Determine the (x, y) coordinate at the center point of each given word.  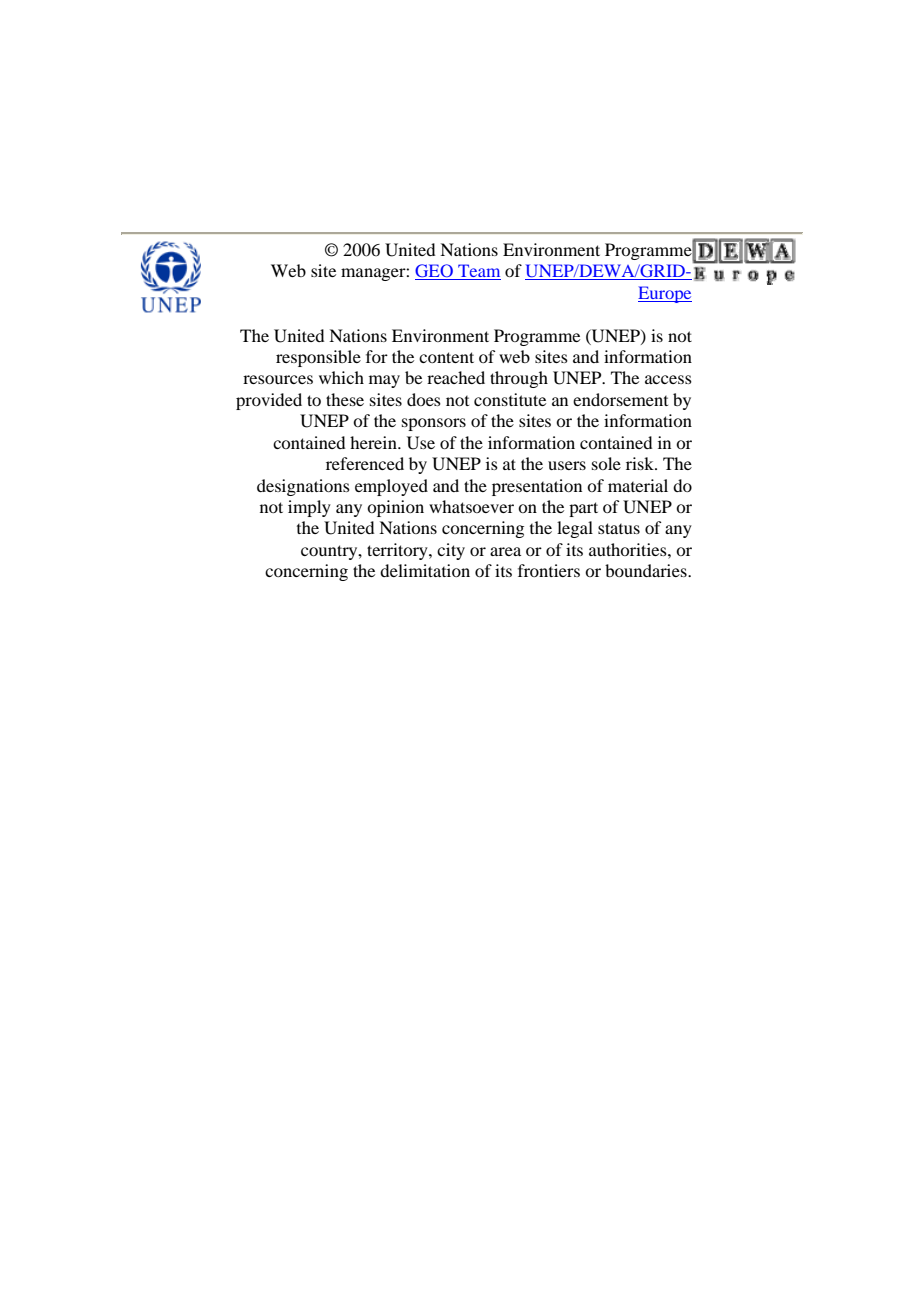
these (345, 399)
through (519, 379)
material (638, 485)
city (451, 551)
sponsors (434, 424)
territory (398, 551)
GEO (435, 272)
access (668, 379)
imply (309, 508)
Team (478, 272)
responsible (318, 358)
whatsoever (471, 506)
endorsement (620, 399)
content (446, 357)
